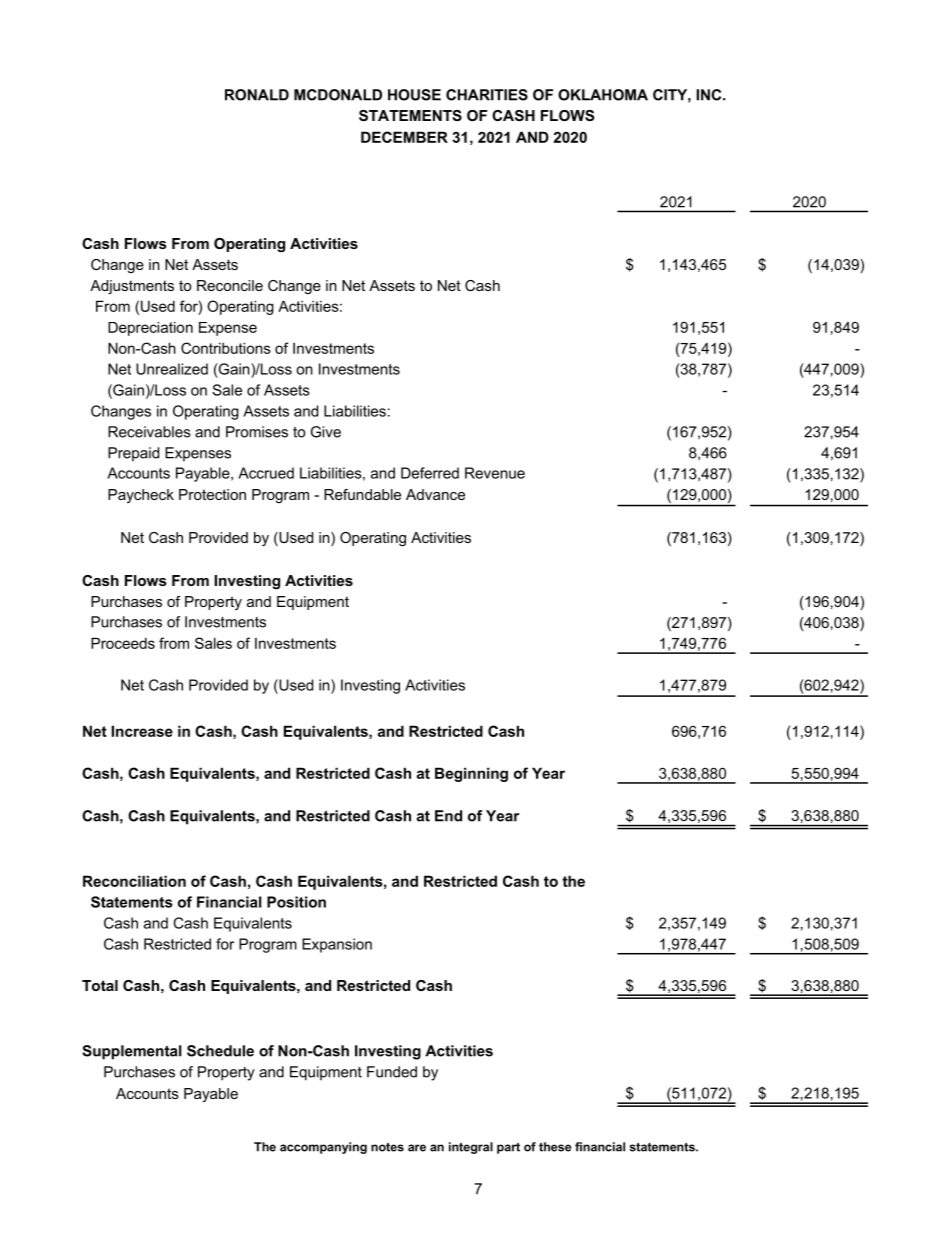 The height and width of the image is (1233, 952). I want to click on Give, so click(326, 432).
